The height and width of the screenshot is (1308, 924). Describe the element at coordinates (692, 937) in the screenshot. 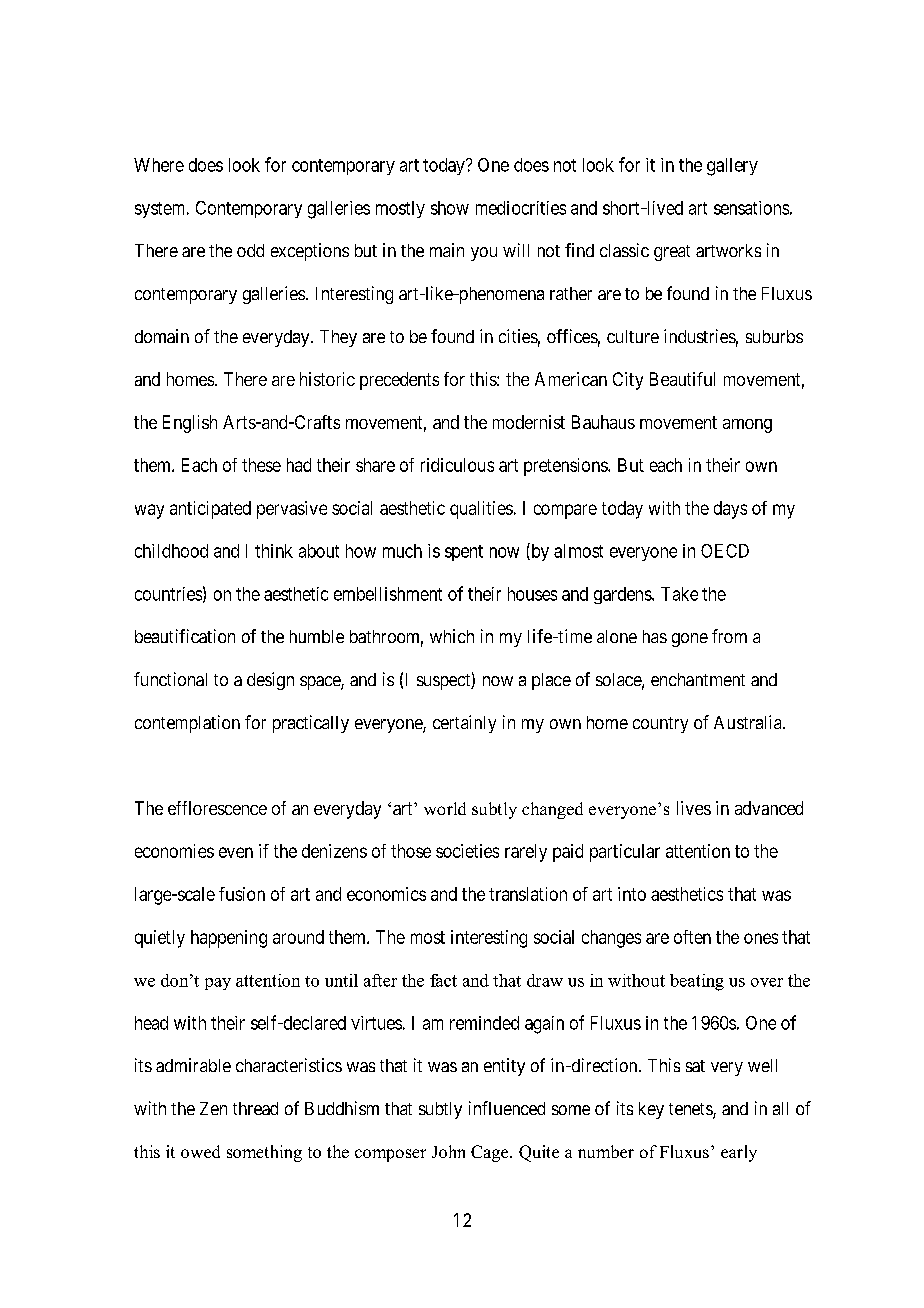

I see `often` at that location.
